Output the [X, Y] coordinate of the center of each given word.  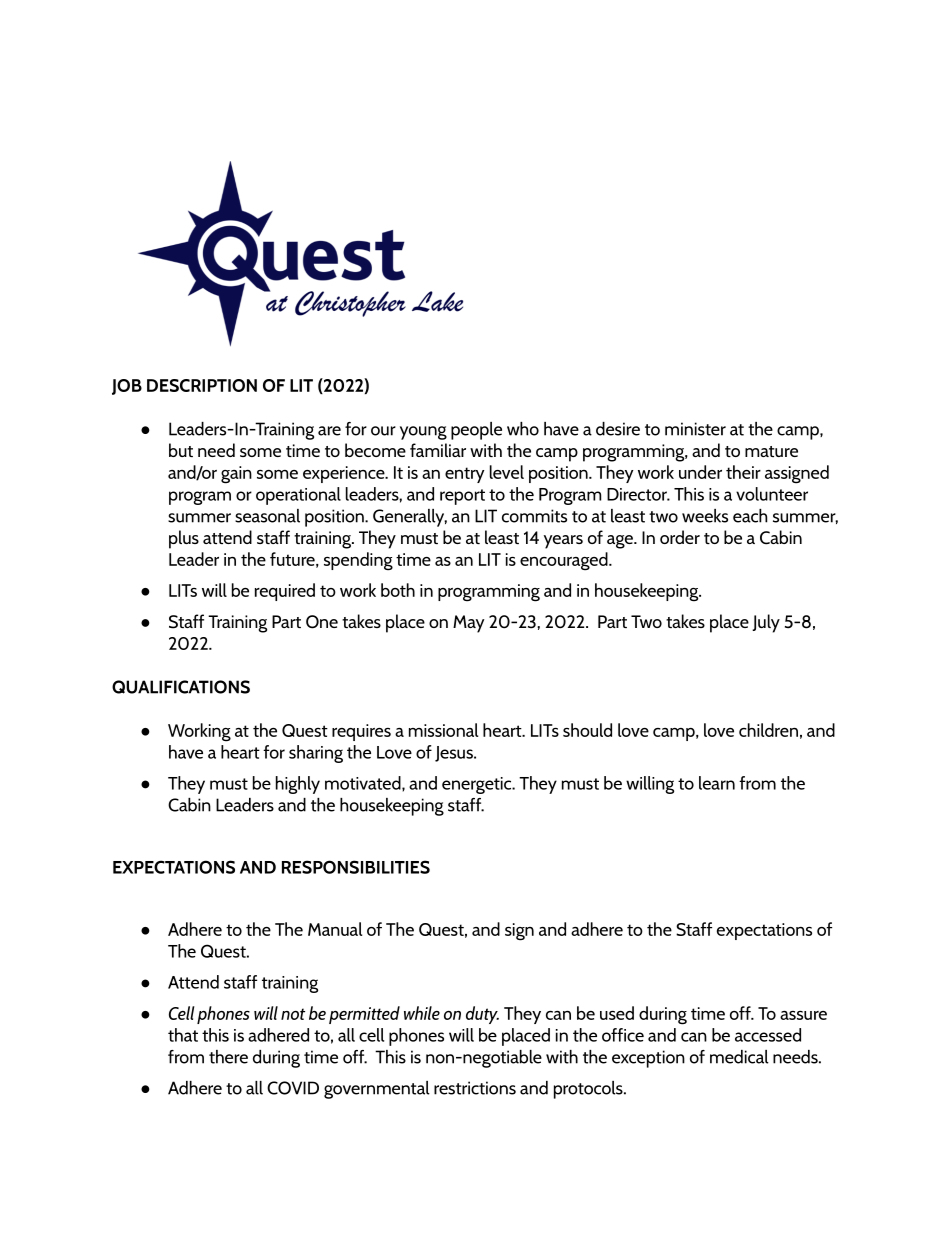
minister [695, 429]
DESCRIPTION [202, 385]
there [228, 1057]
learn [717, 783]
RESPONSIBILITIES [356, 867]
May [469, 624]
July [766, 623]
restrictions [475, 1088]
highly [298, 785]
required [285, 592]
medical [739, 1057]
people [476, 431]
